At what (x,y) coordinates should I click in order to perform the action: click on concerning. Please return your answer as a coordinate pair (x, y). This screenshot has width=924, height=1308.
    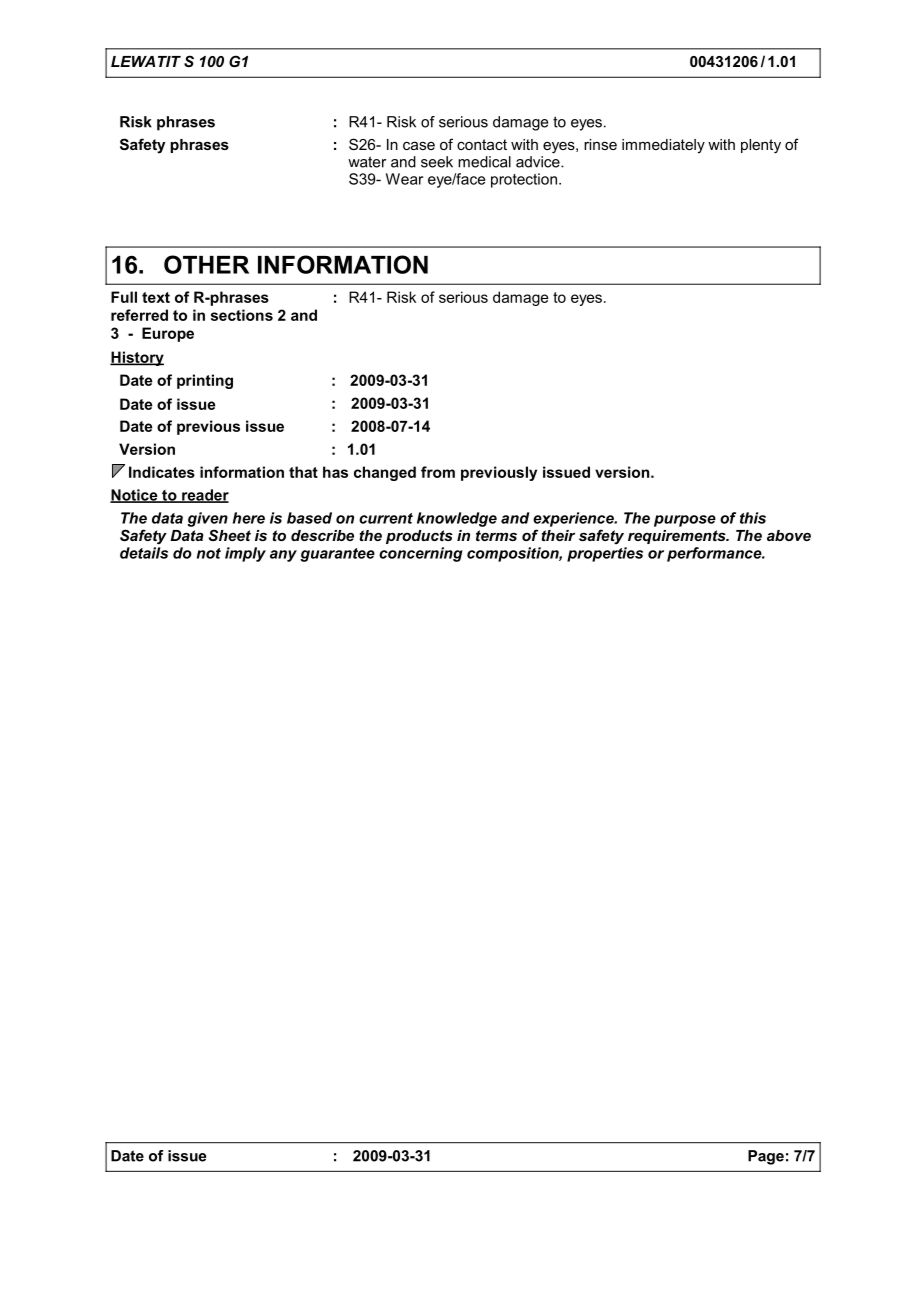
    Looking at the image, I should click on (420, 554).
